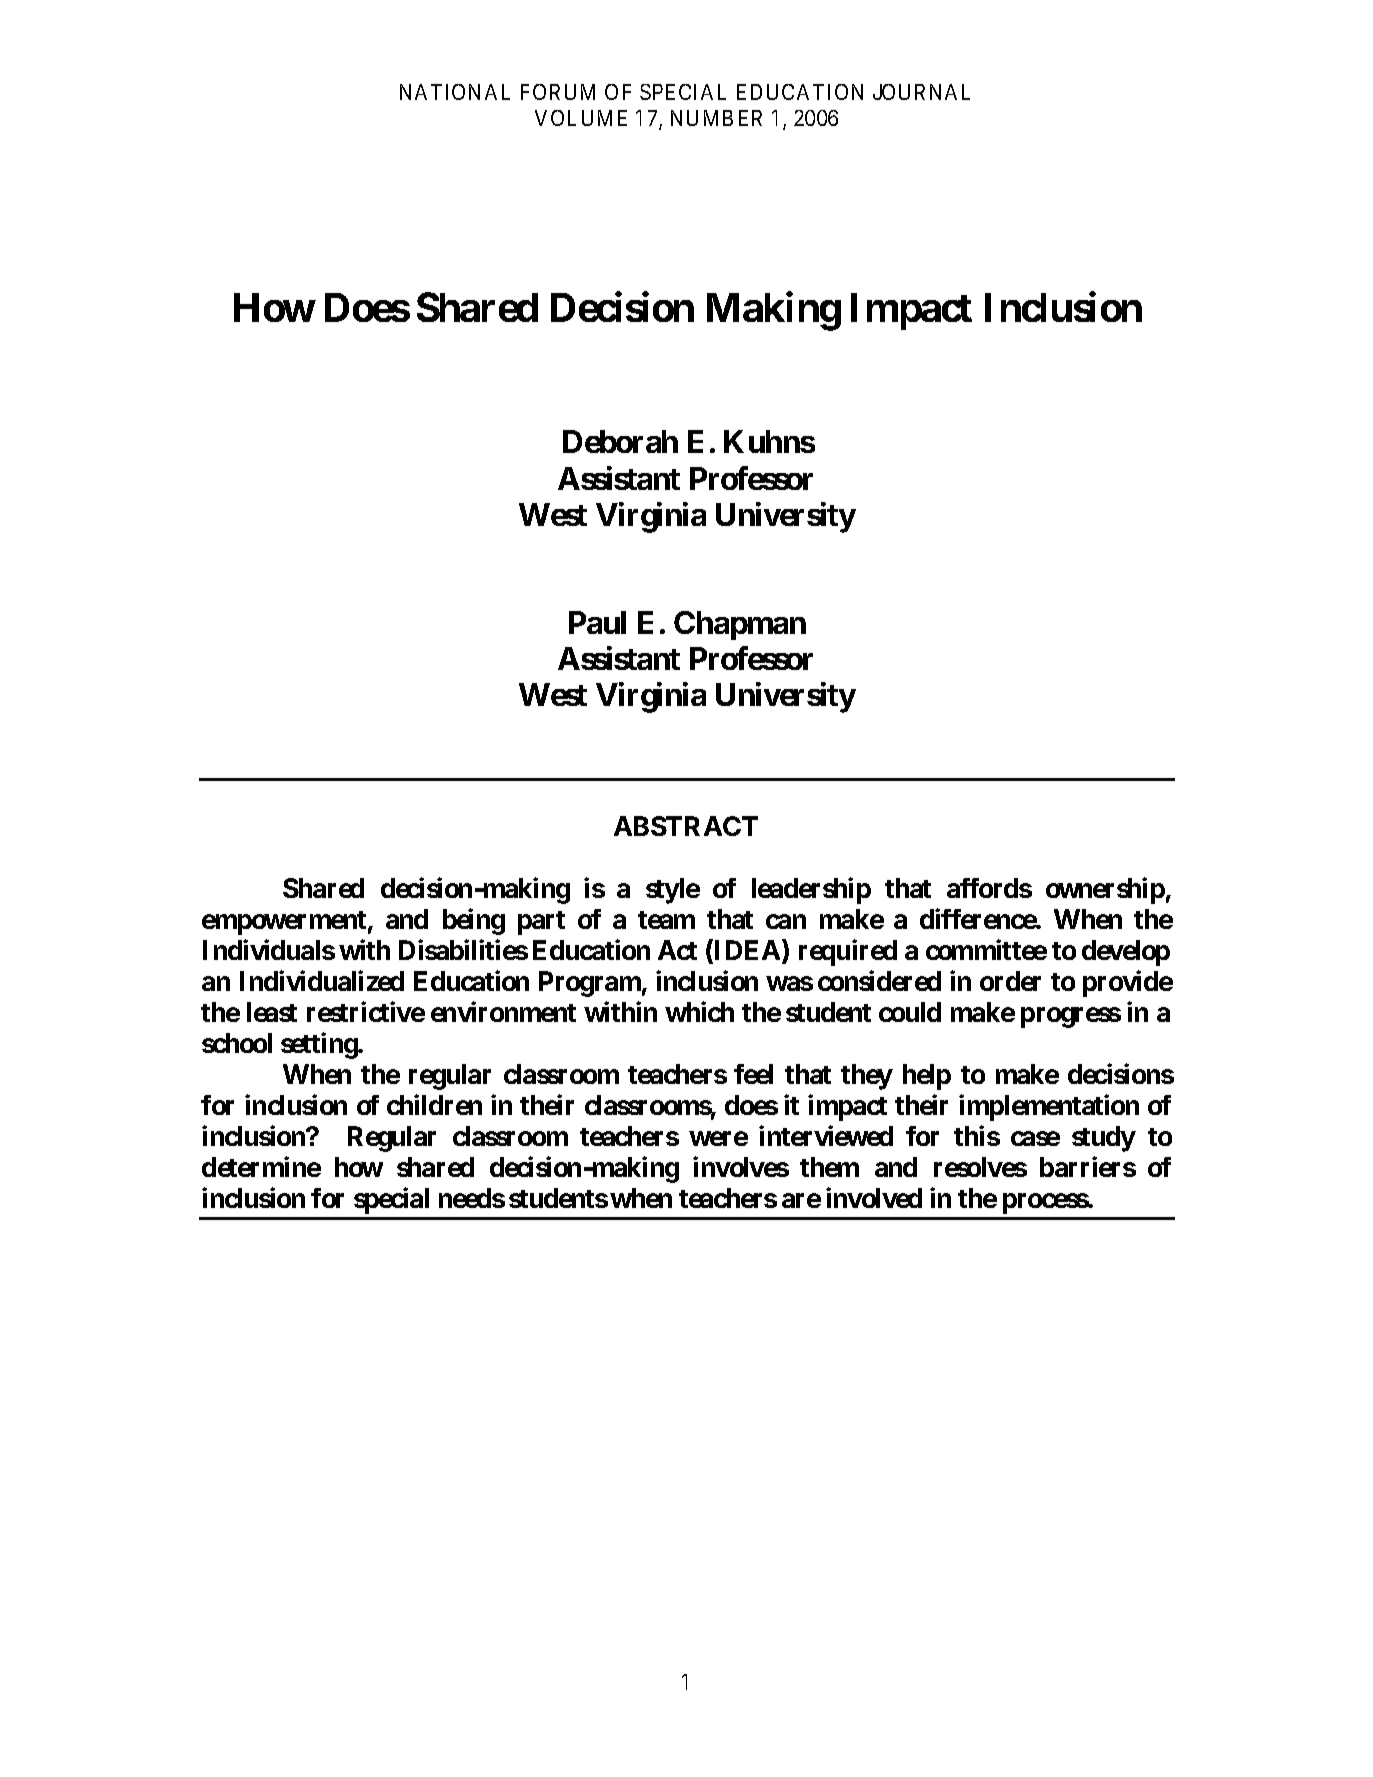 This document has width=1373, height=1777. Describe the element at coordinates (716, 118) in the document. I see `NUMBER` at that location.
